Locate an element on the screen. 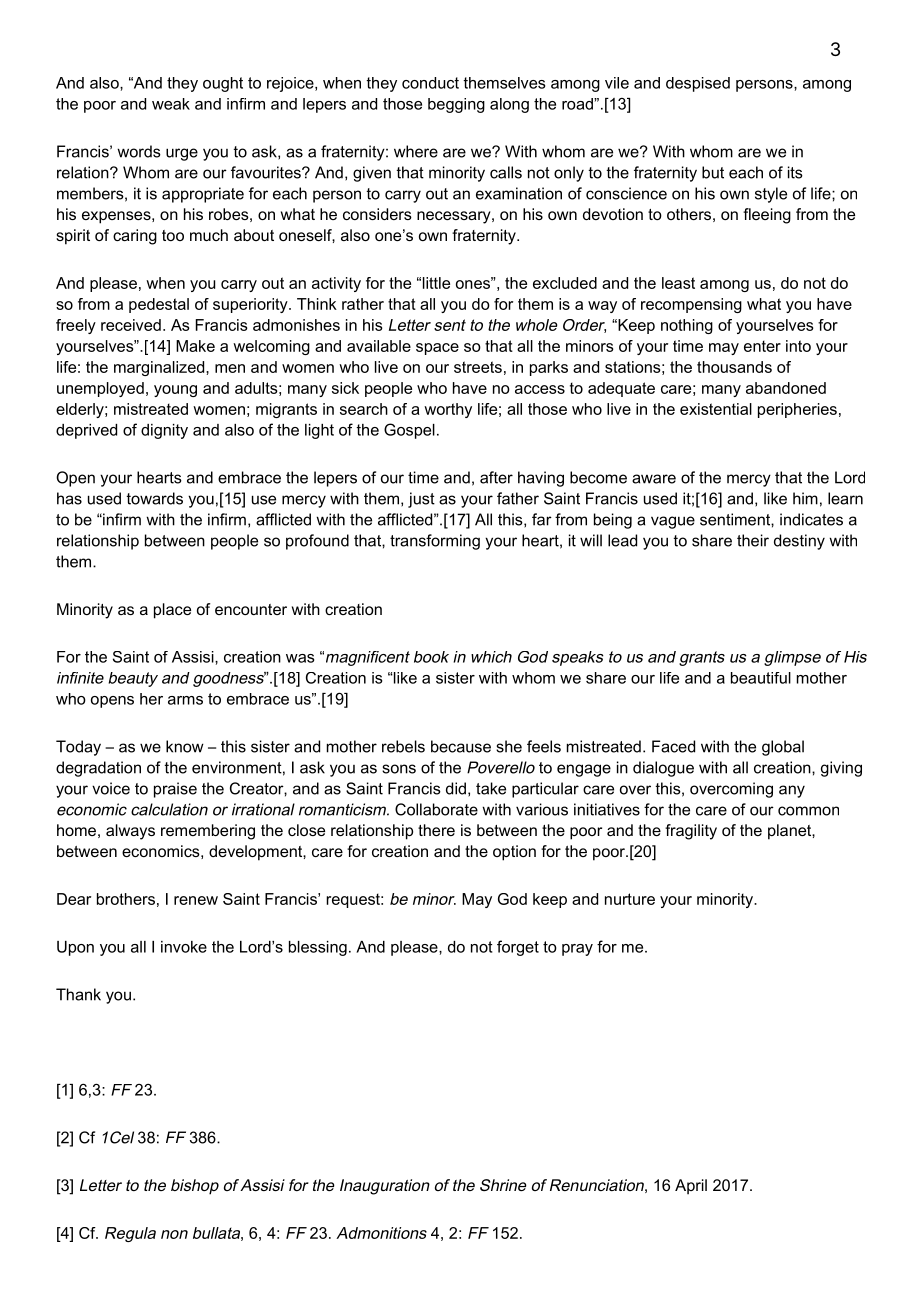 The width and height of the screenshot is (924, 1308). Thank is located at coordinates (78, 994).
